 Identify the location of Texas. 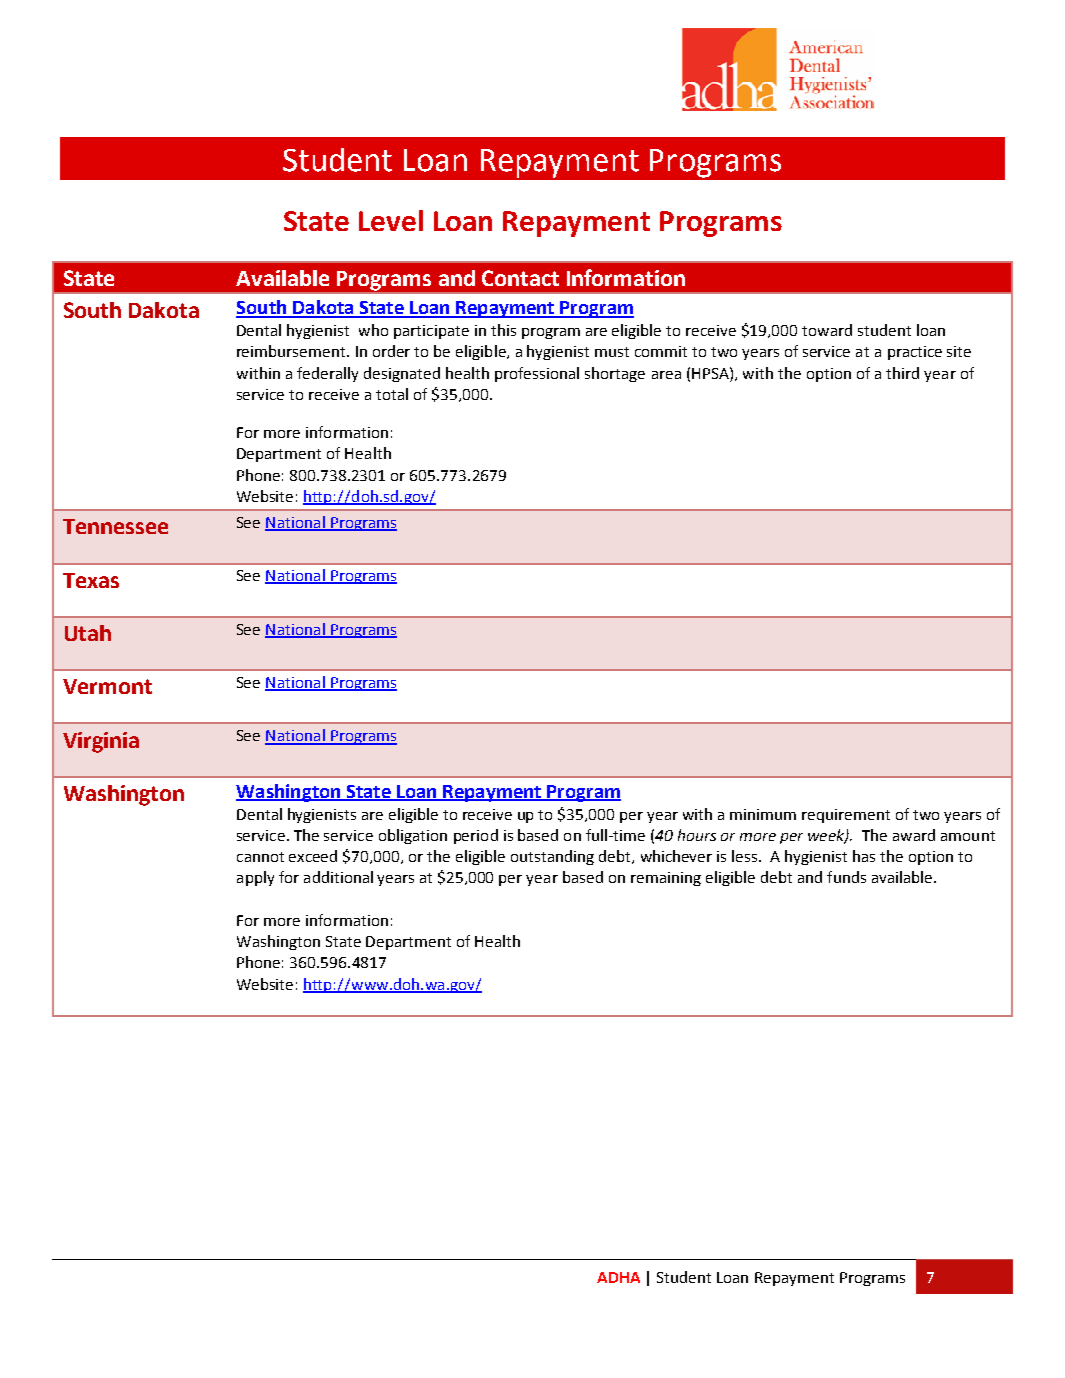
(91, 580).
